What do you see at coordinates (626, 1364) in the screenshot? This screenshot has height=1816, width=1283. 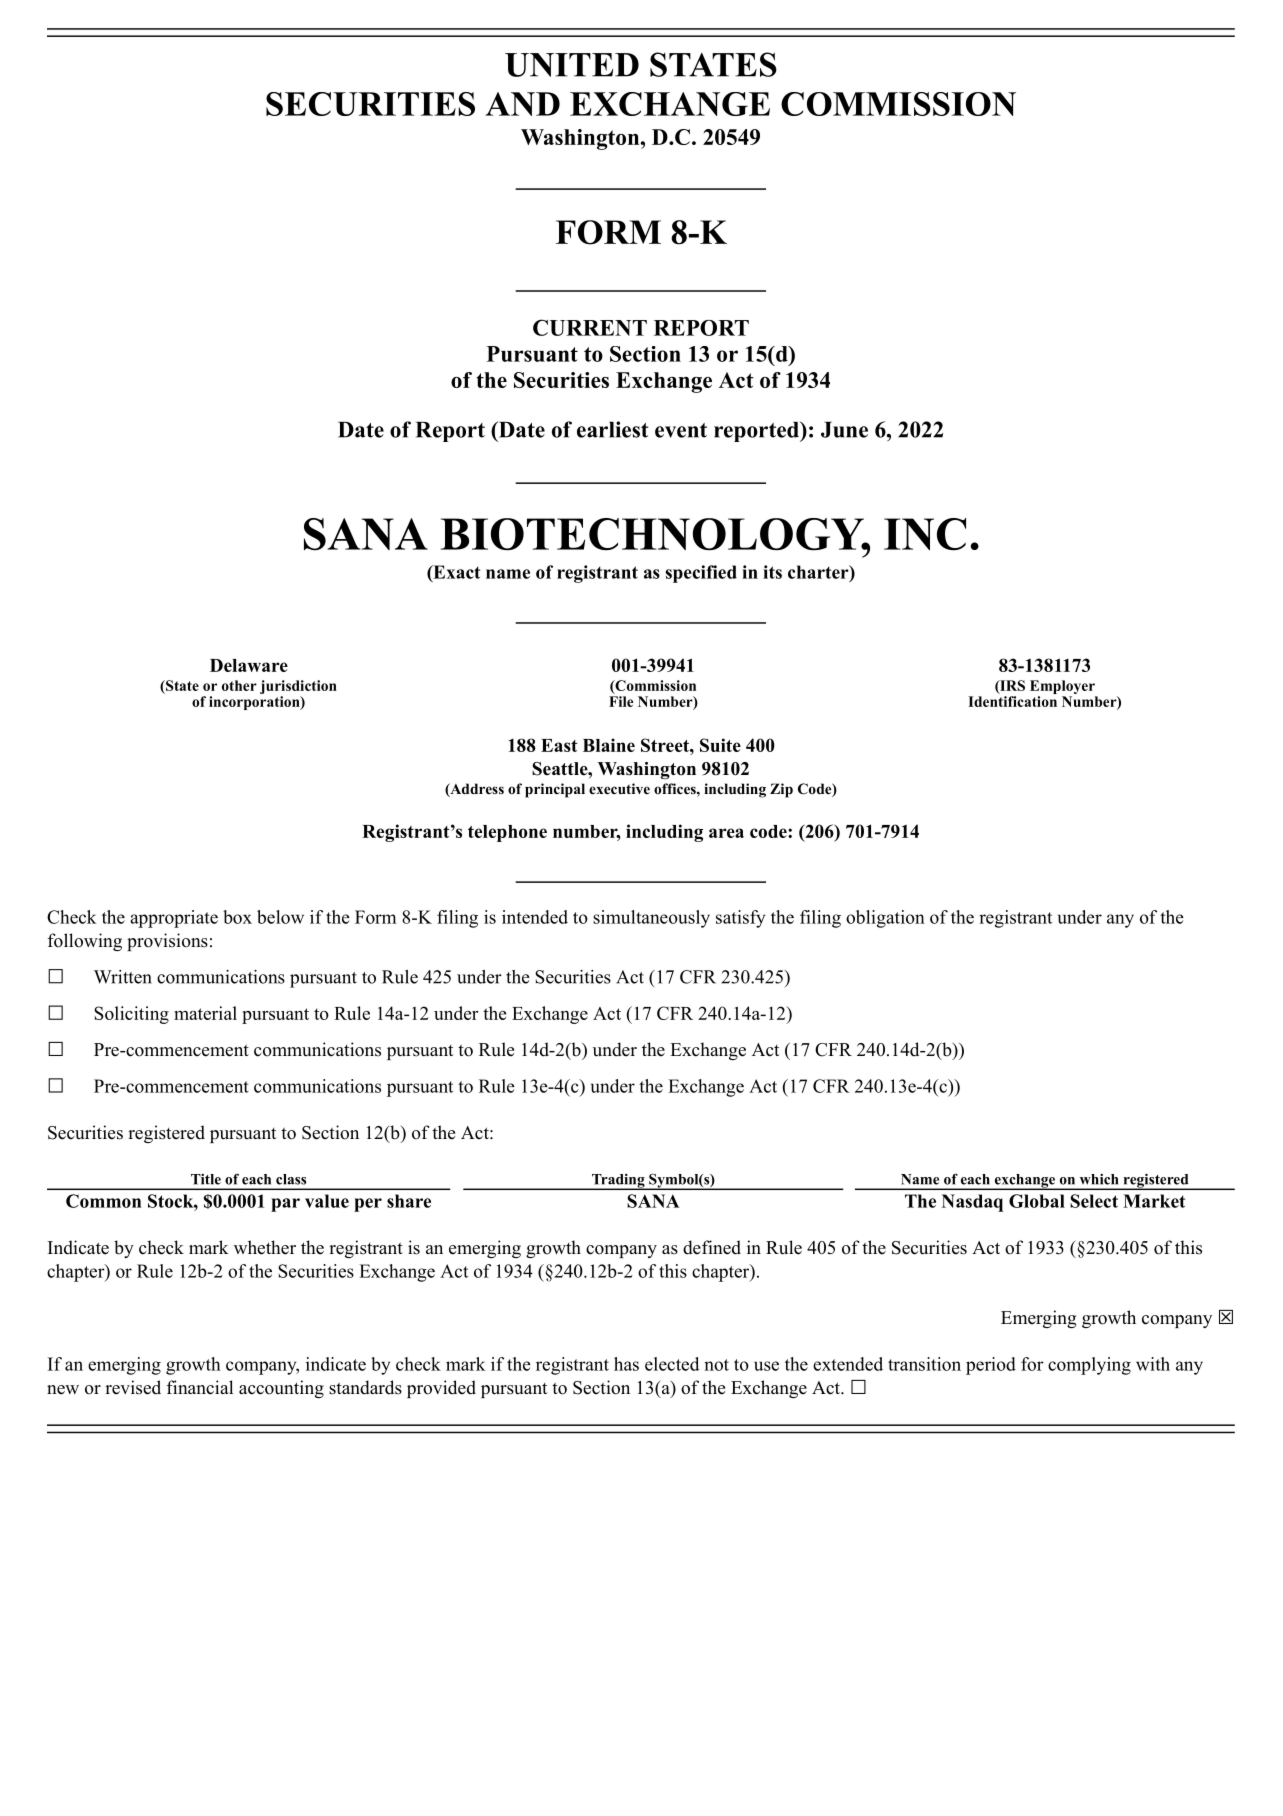 I see `has` at bounding box center [626, 1364].
